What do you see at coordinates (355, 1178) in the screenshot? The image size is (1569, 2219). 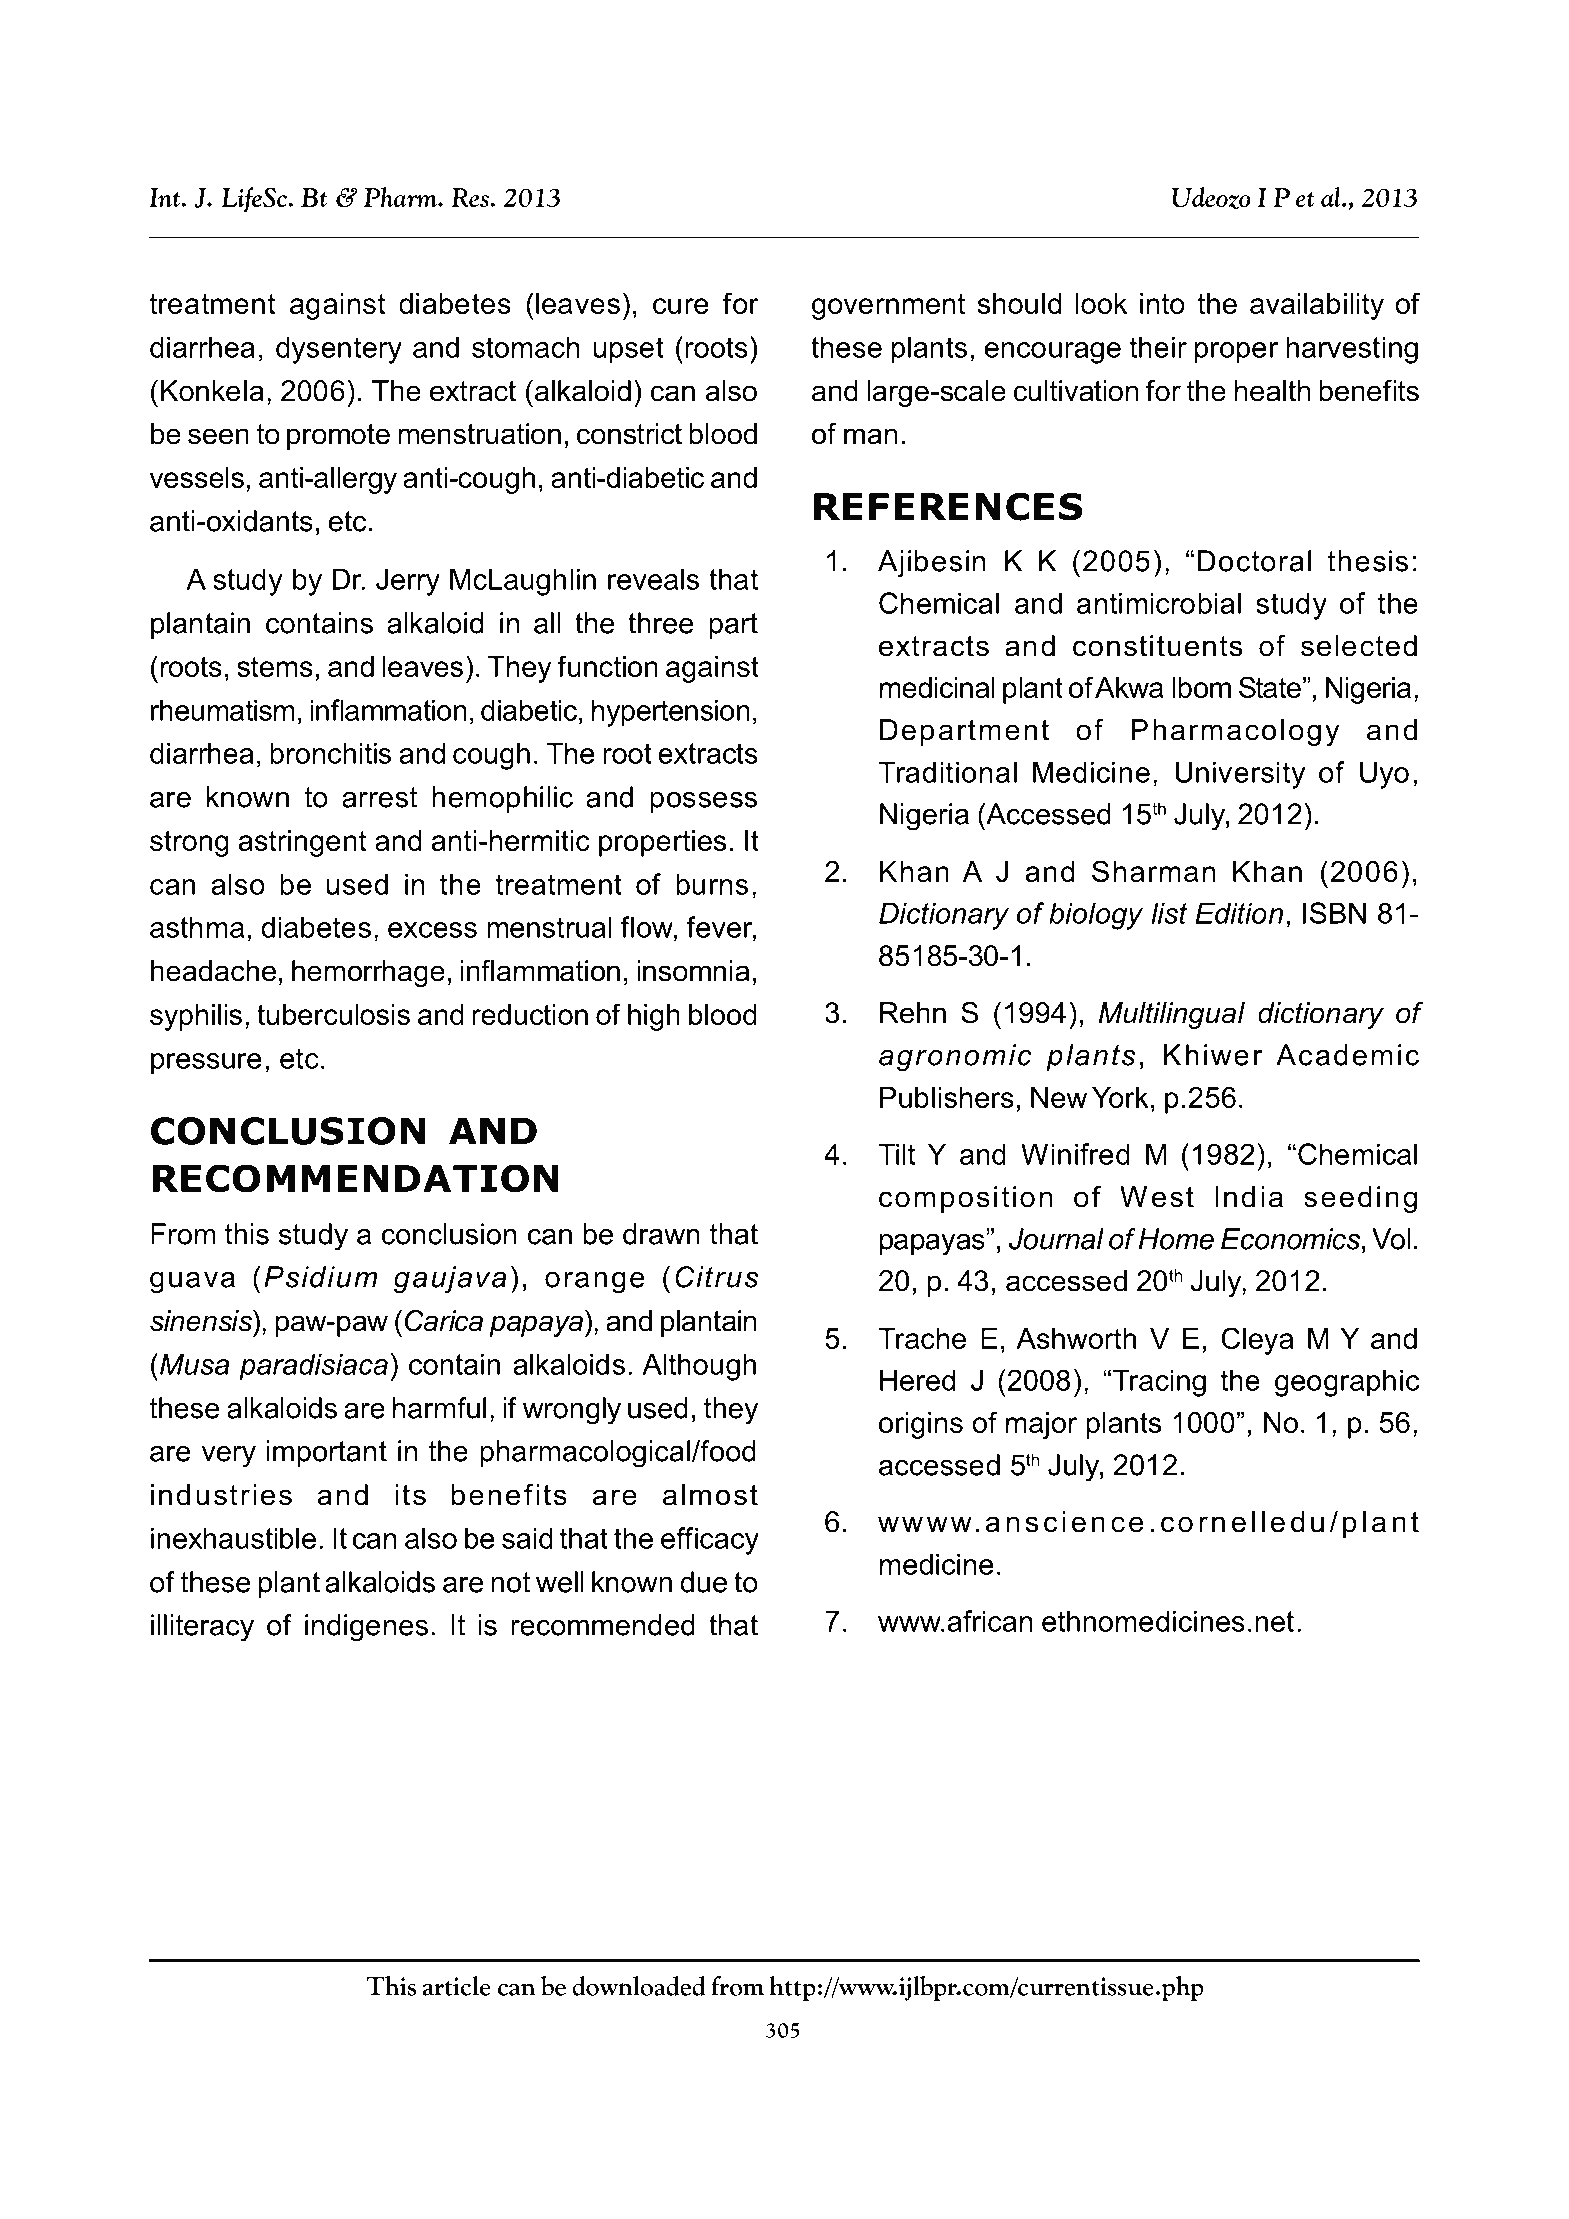 I see `RECOMMENDATION` at bounding box center [355, 1178].
